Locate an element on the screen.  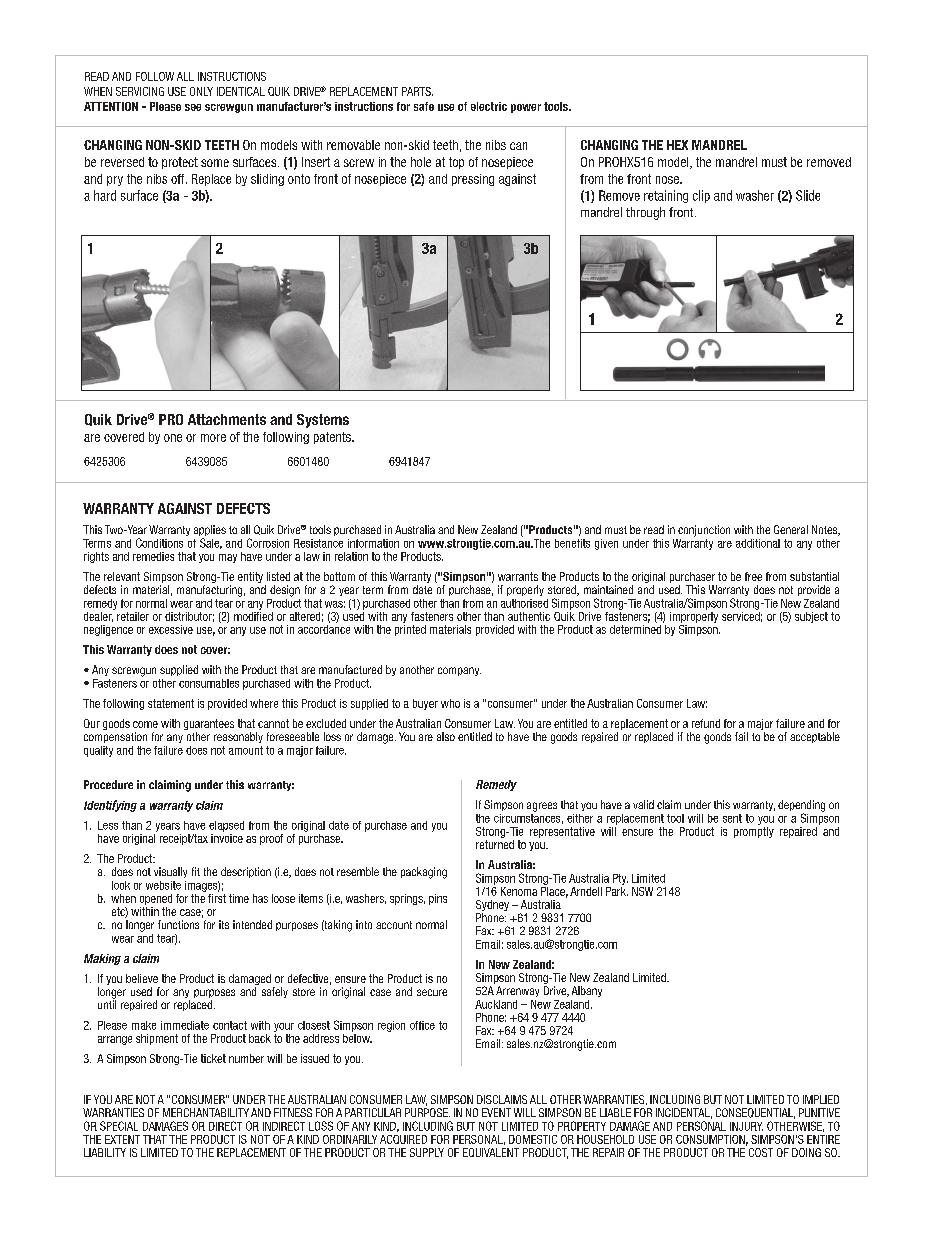
EVENT is located at coordinates (496, 1112).
